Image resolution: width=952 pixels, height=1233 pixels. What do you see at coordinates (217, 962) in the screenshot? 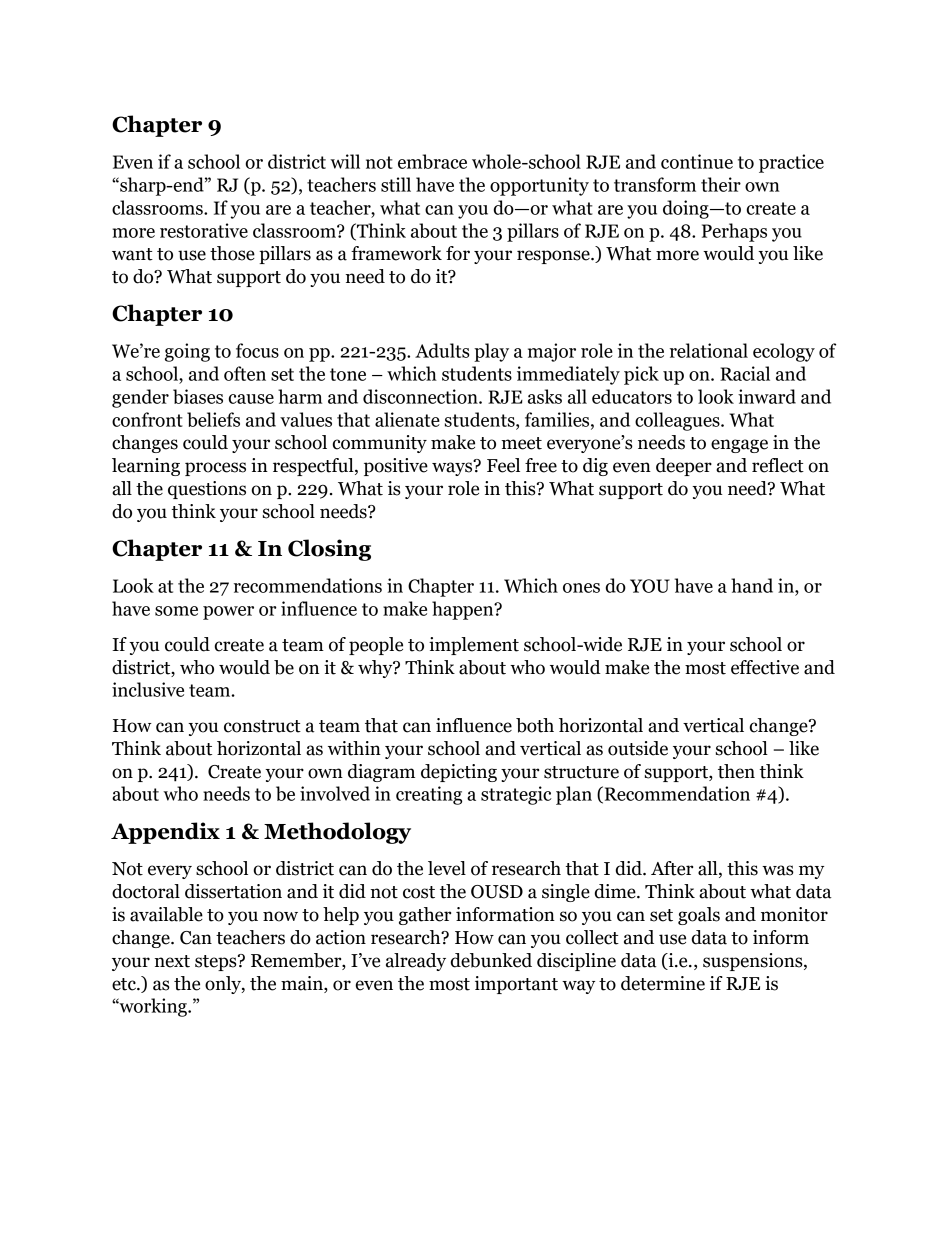
I see `steps` at bounding box center [217, 962].
